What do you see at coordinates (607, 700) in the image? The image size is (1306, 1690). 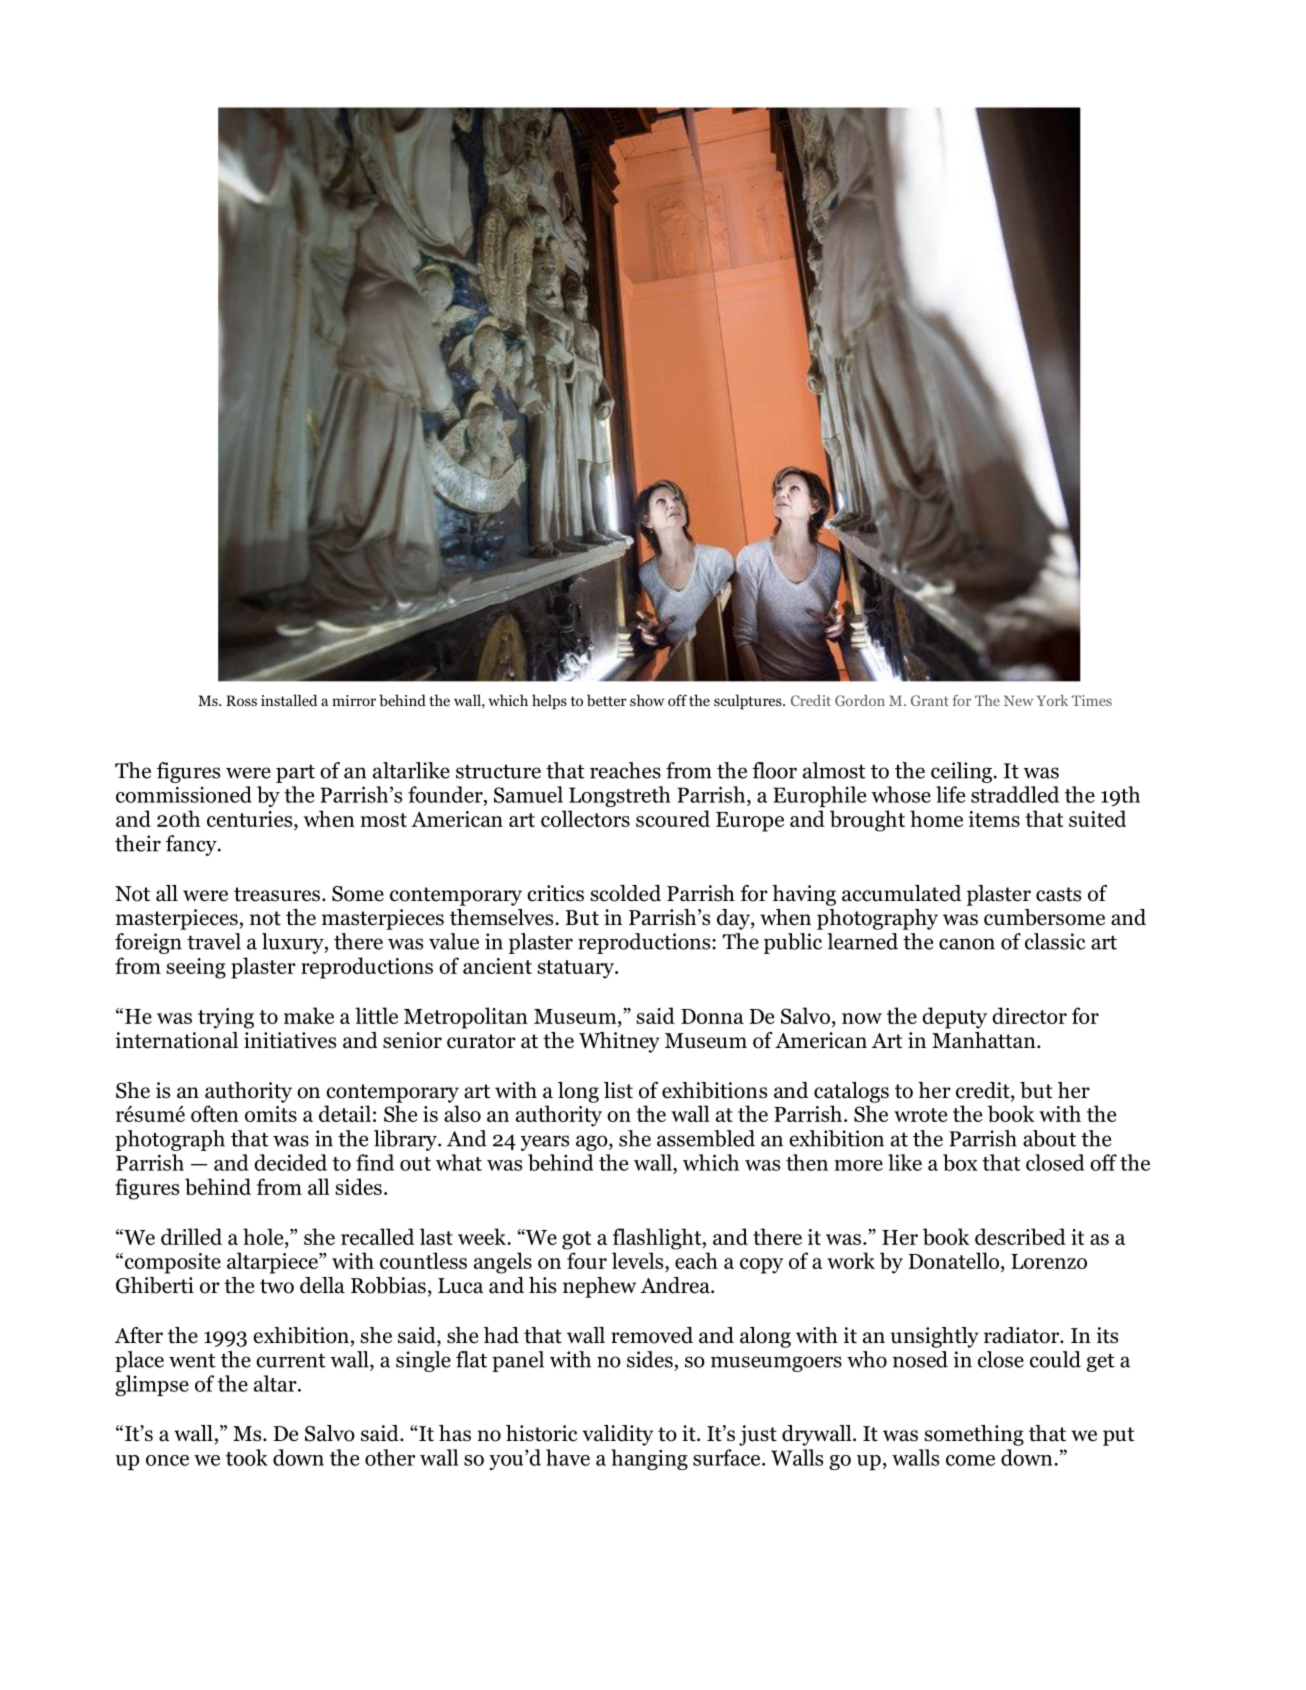 I see `better` at bounding box center [607, 700].
